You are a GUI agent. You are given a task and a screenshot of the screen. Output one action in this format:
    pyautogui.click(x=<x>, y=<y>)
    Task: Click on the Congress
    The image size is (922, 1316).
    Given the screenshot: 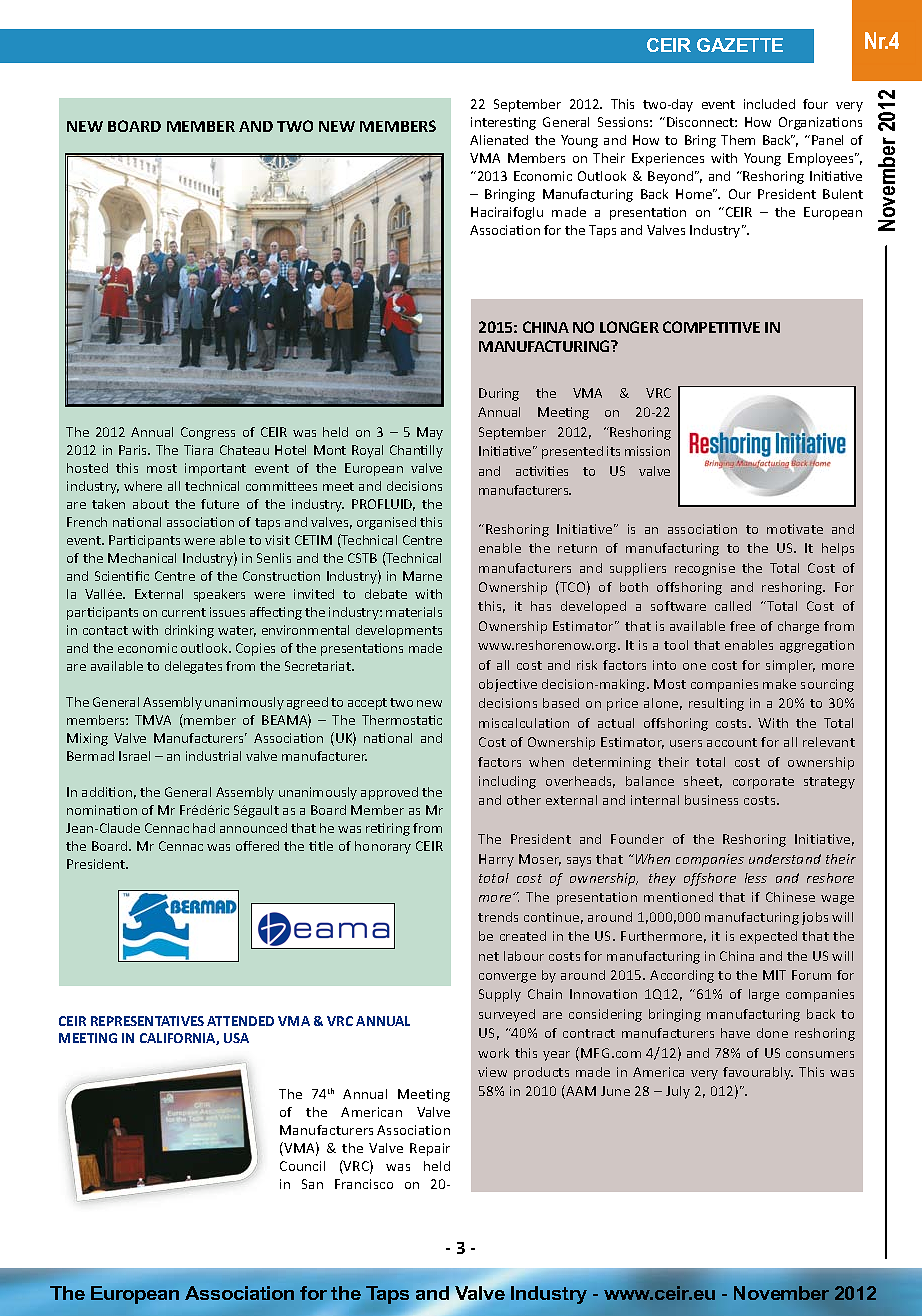 What is the action you would take?
    pyautogui.click(x=208, y=433)
